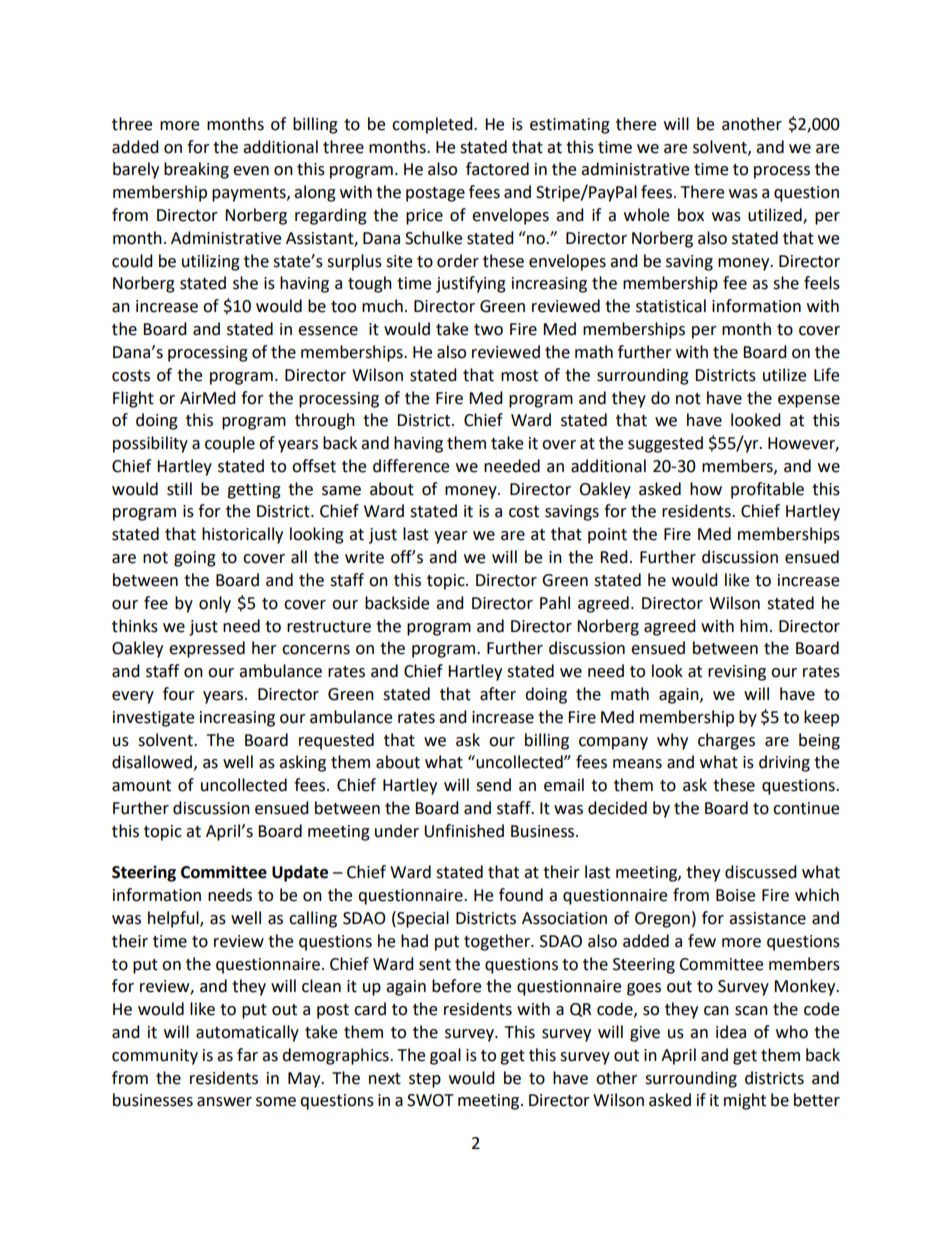  I want to click on charges, so click(726, 741).
